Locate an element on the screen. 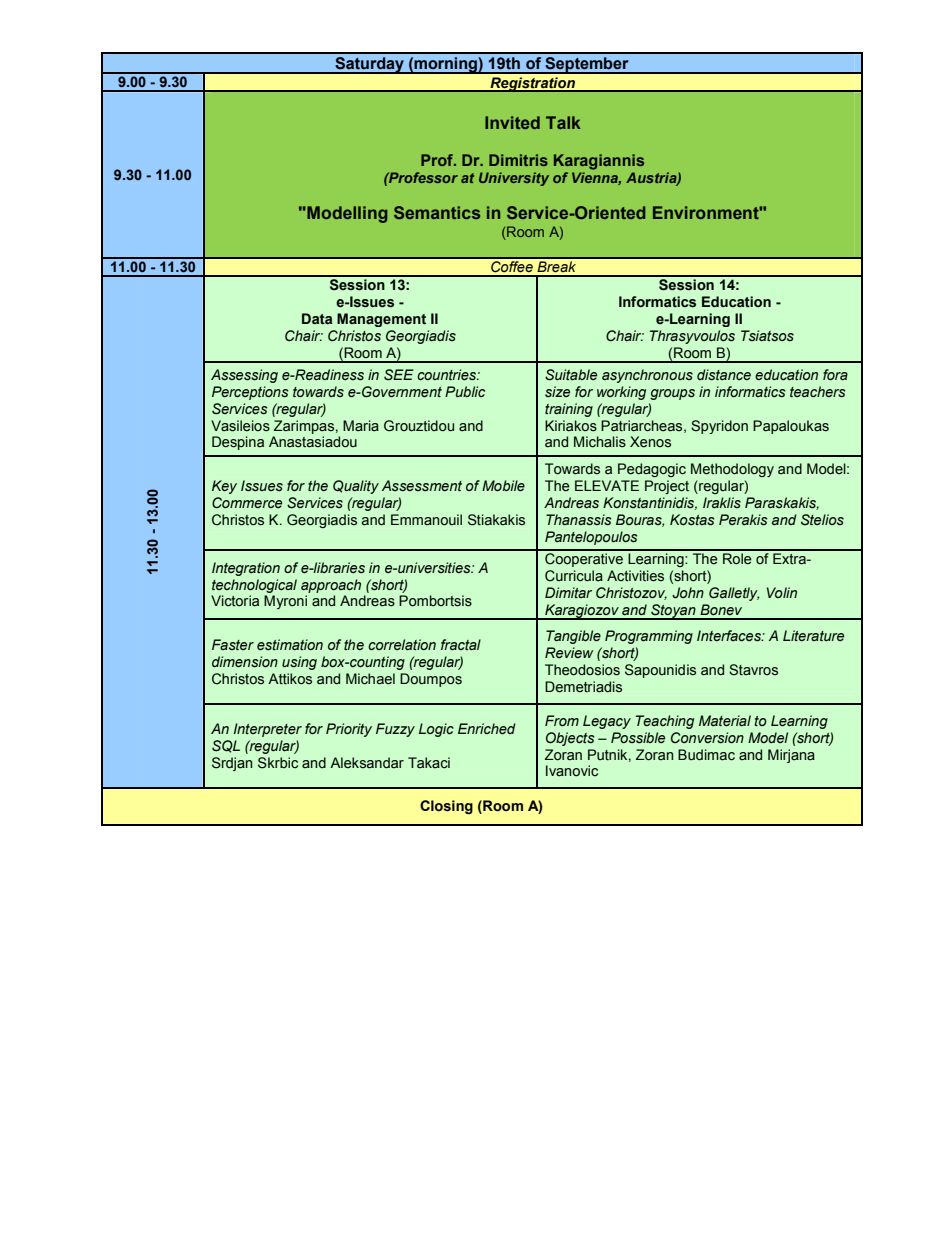  Methodology is located at coordinates (732, 470).
